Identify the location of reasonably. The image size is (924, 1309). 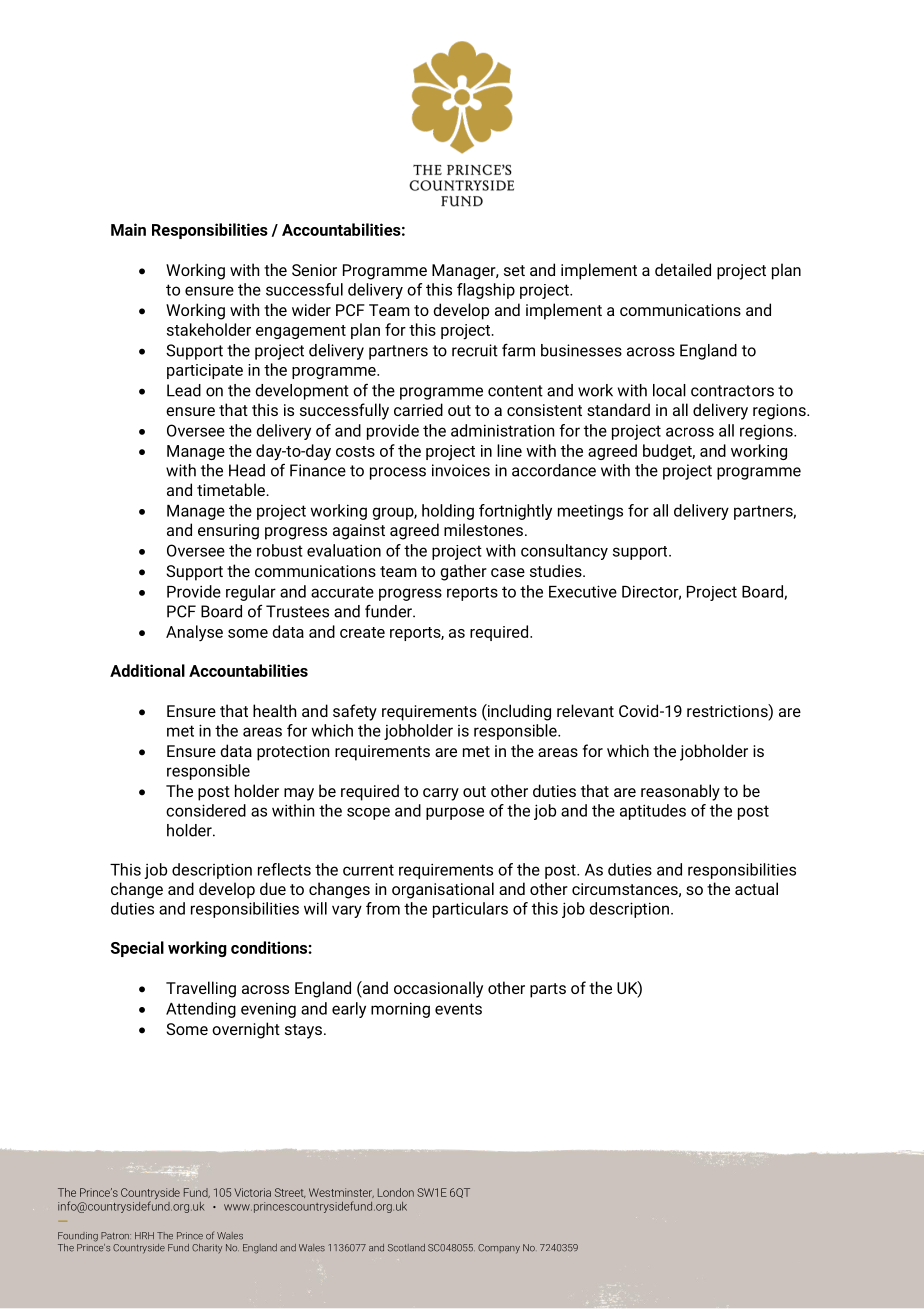
(680, 792).
